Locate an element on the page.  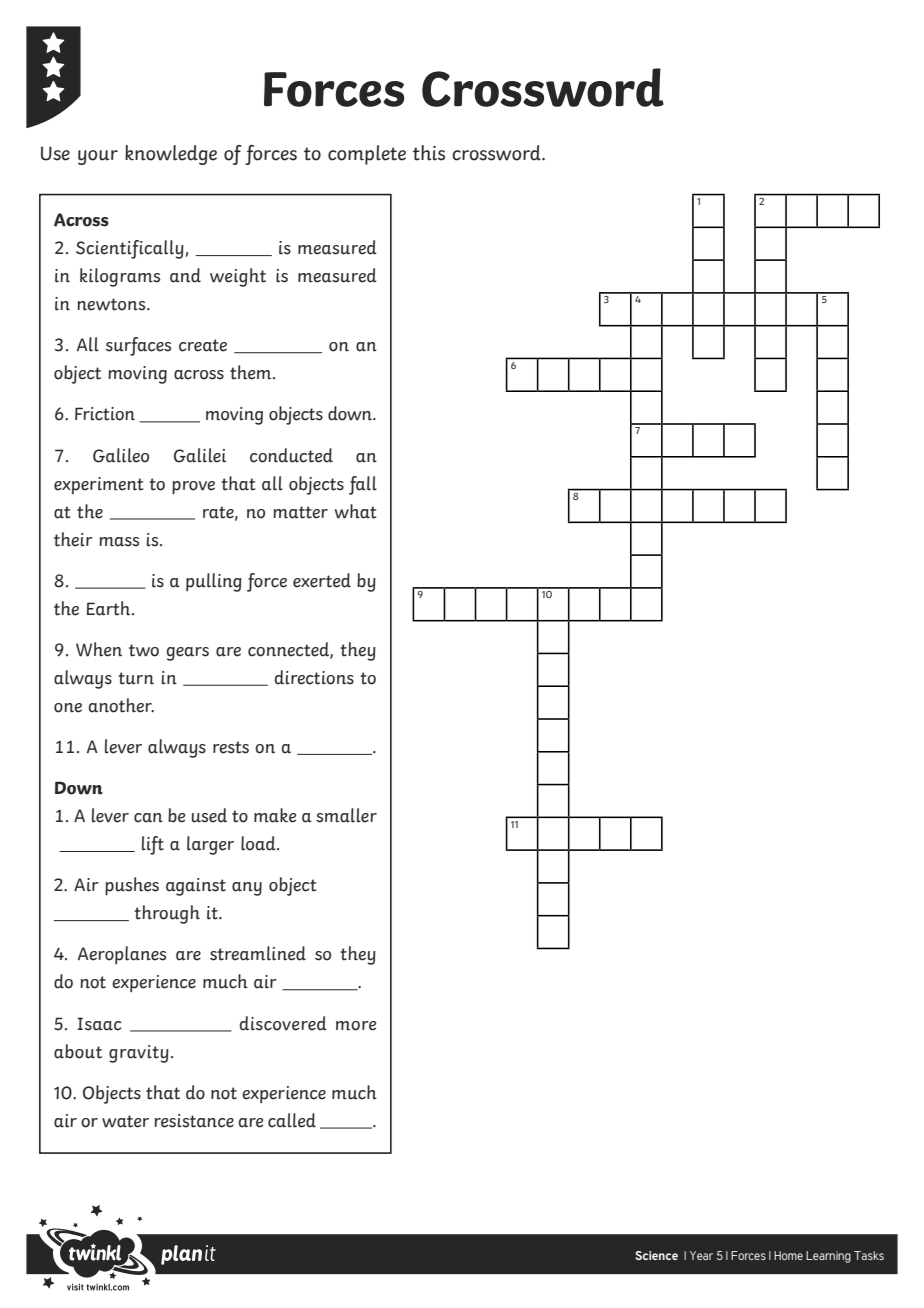
fall is located at coordinates (363, 485).
